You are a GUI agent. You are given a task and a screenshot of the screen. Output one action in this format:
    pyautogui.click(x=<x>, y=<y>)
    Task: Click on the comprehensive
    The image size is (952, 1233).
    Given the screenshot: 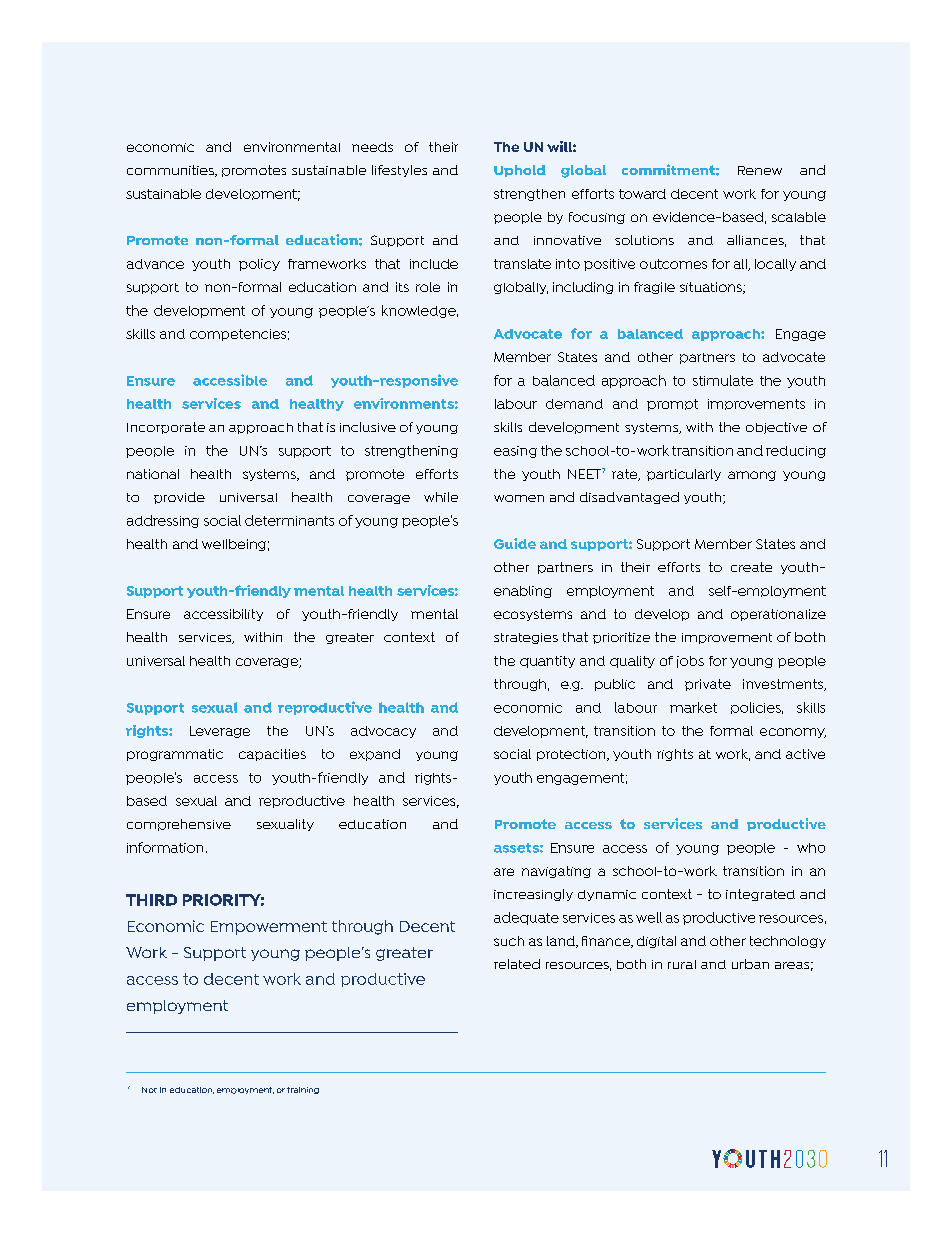 What is the action you would take?
    pyautogui.click(x=179, y=825)
